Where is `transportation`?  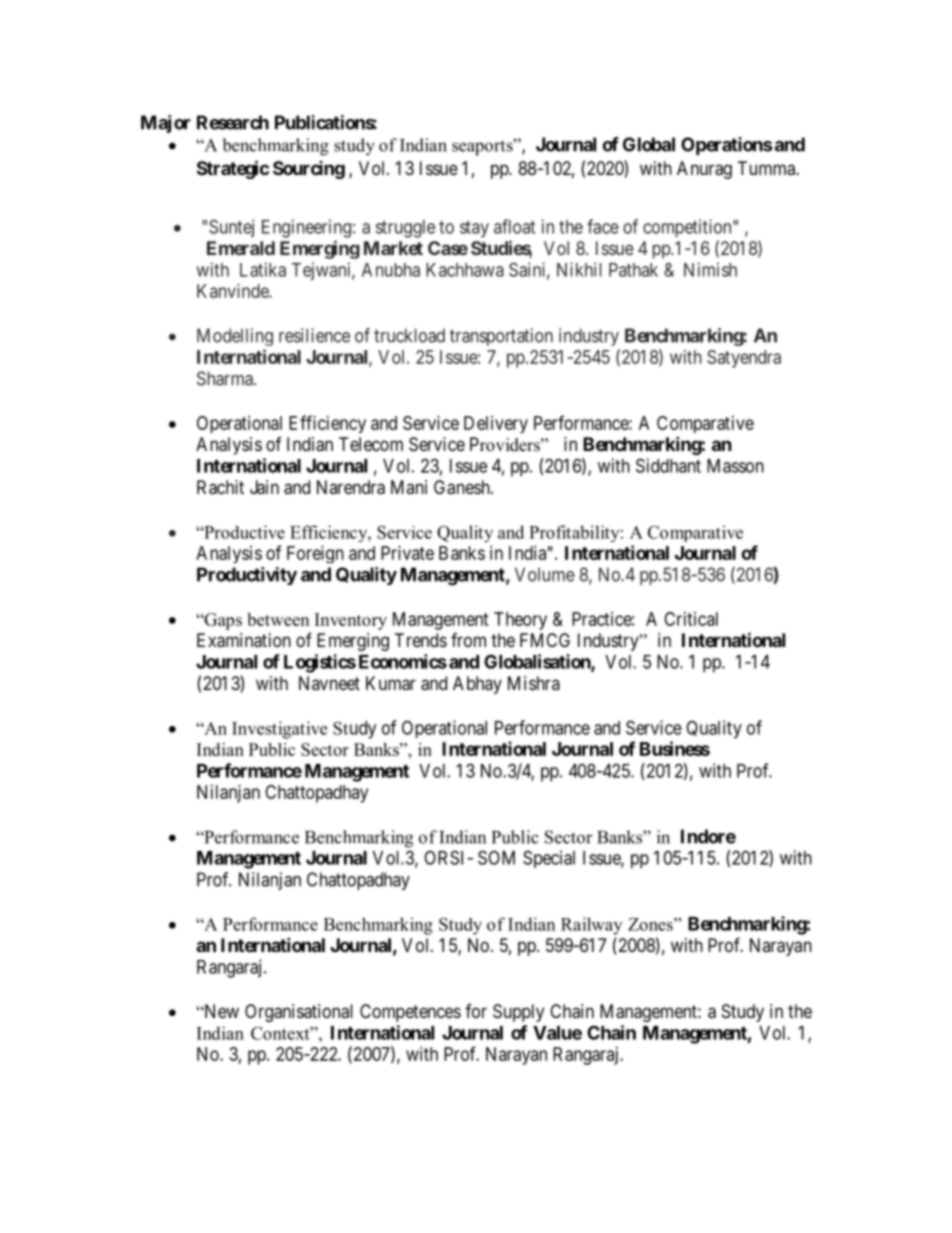
transportation is located at coordinates (501, 337).
